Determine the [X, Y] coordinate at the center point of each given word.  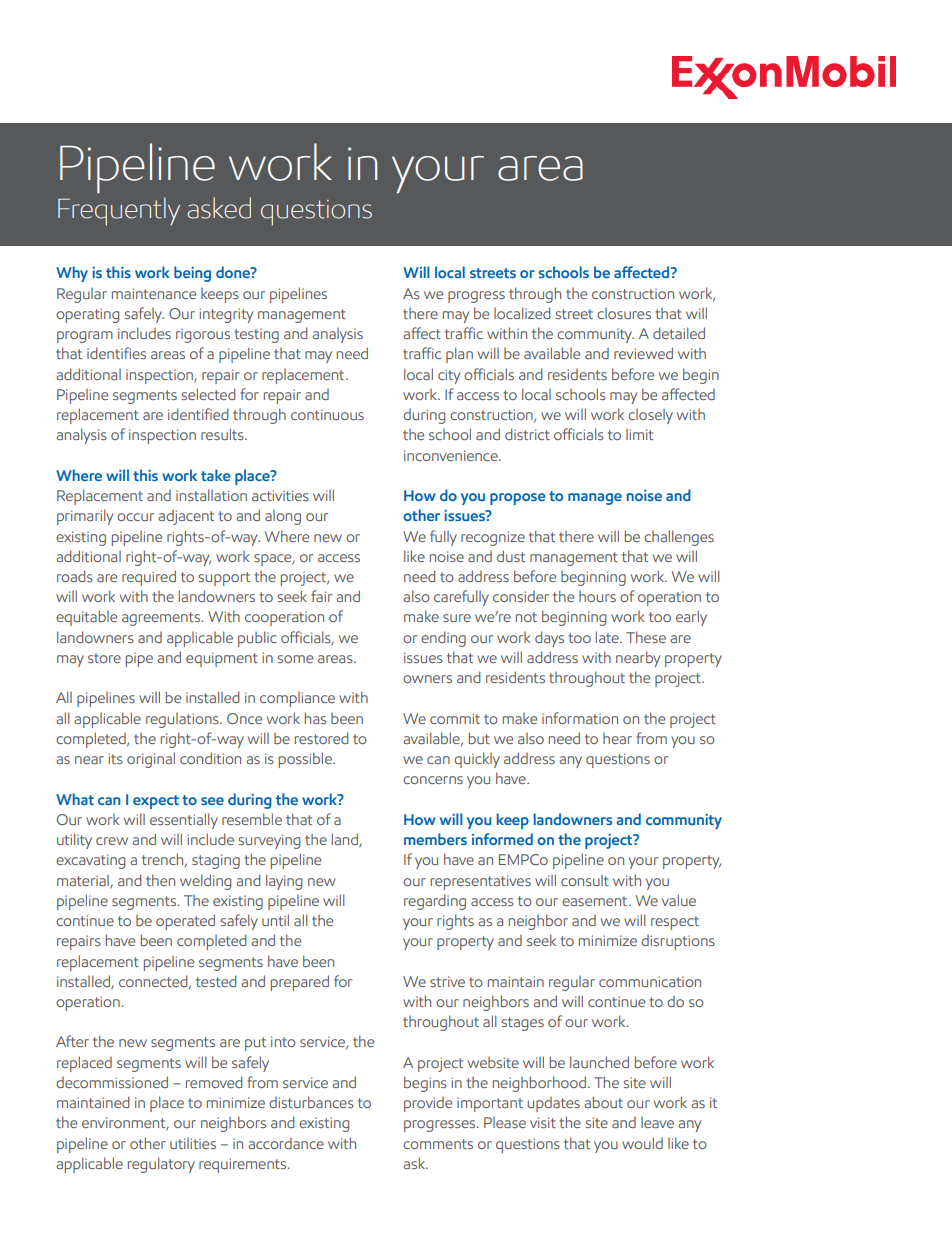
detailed [679, 333]
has [315, 718]
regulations [183, 720]
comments [438, 1144]
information [580, 718]
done [234, 272]
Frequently [119, 211]
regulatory [161, 1165]
